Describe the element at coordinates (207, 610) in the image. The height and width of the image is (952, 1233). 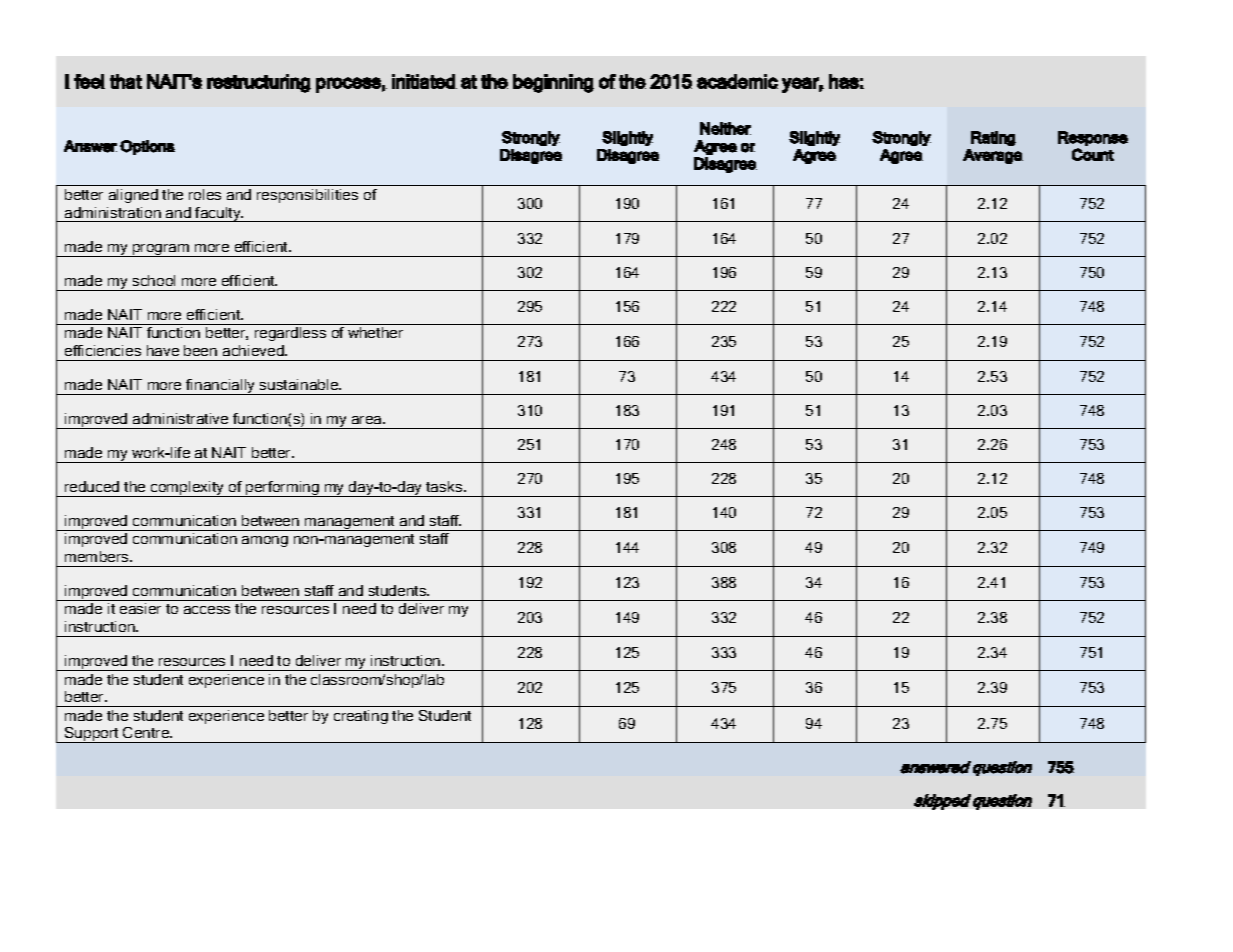
I see `access` at that location.
